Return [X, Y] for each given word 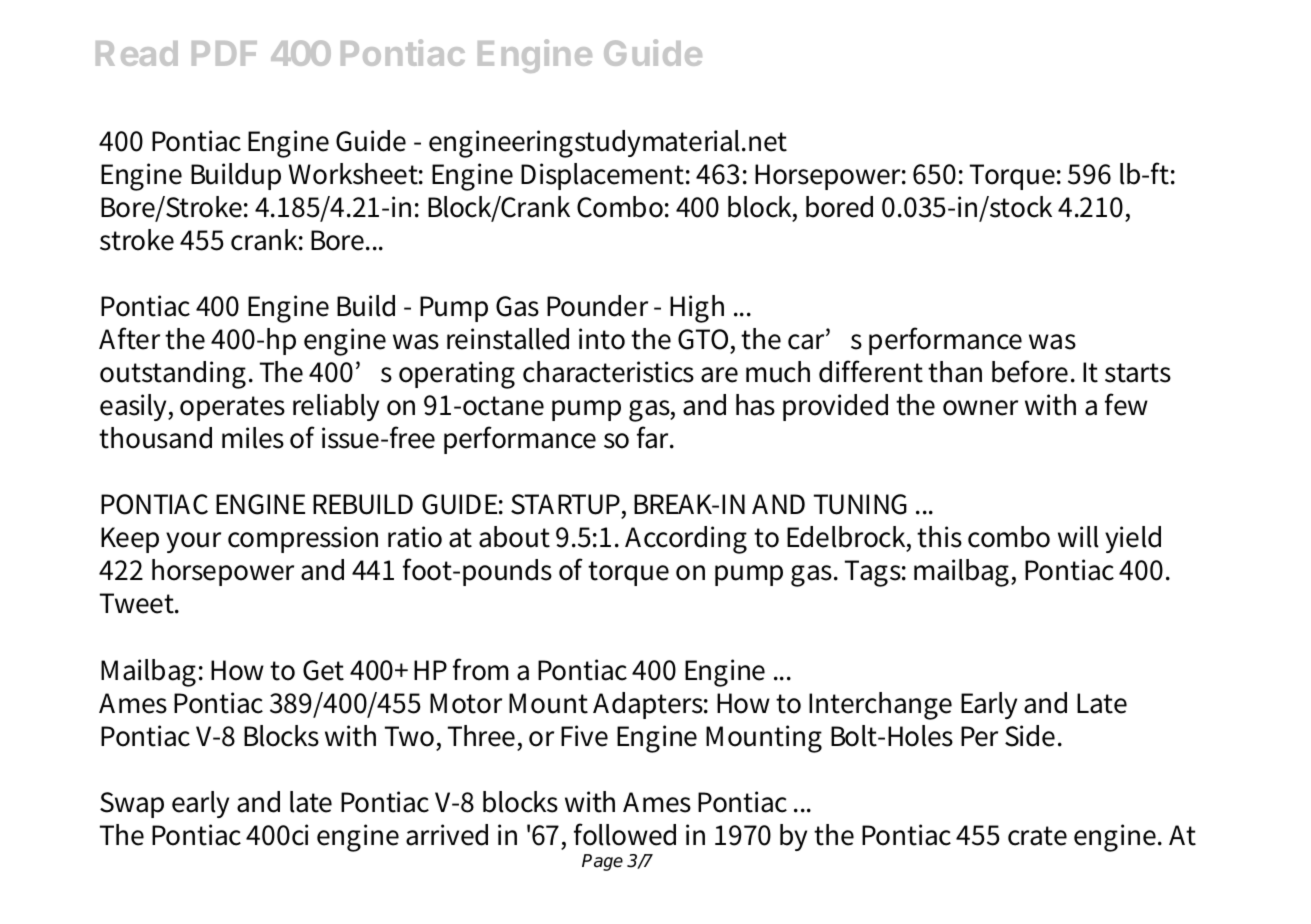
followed [625, 834]
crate [1037, 836]
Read [137, 53]
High [697, 309]
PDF [224, 53]
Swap [132, 805]
